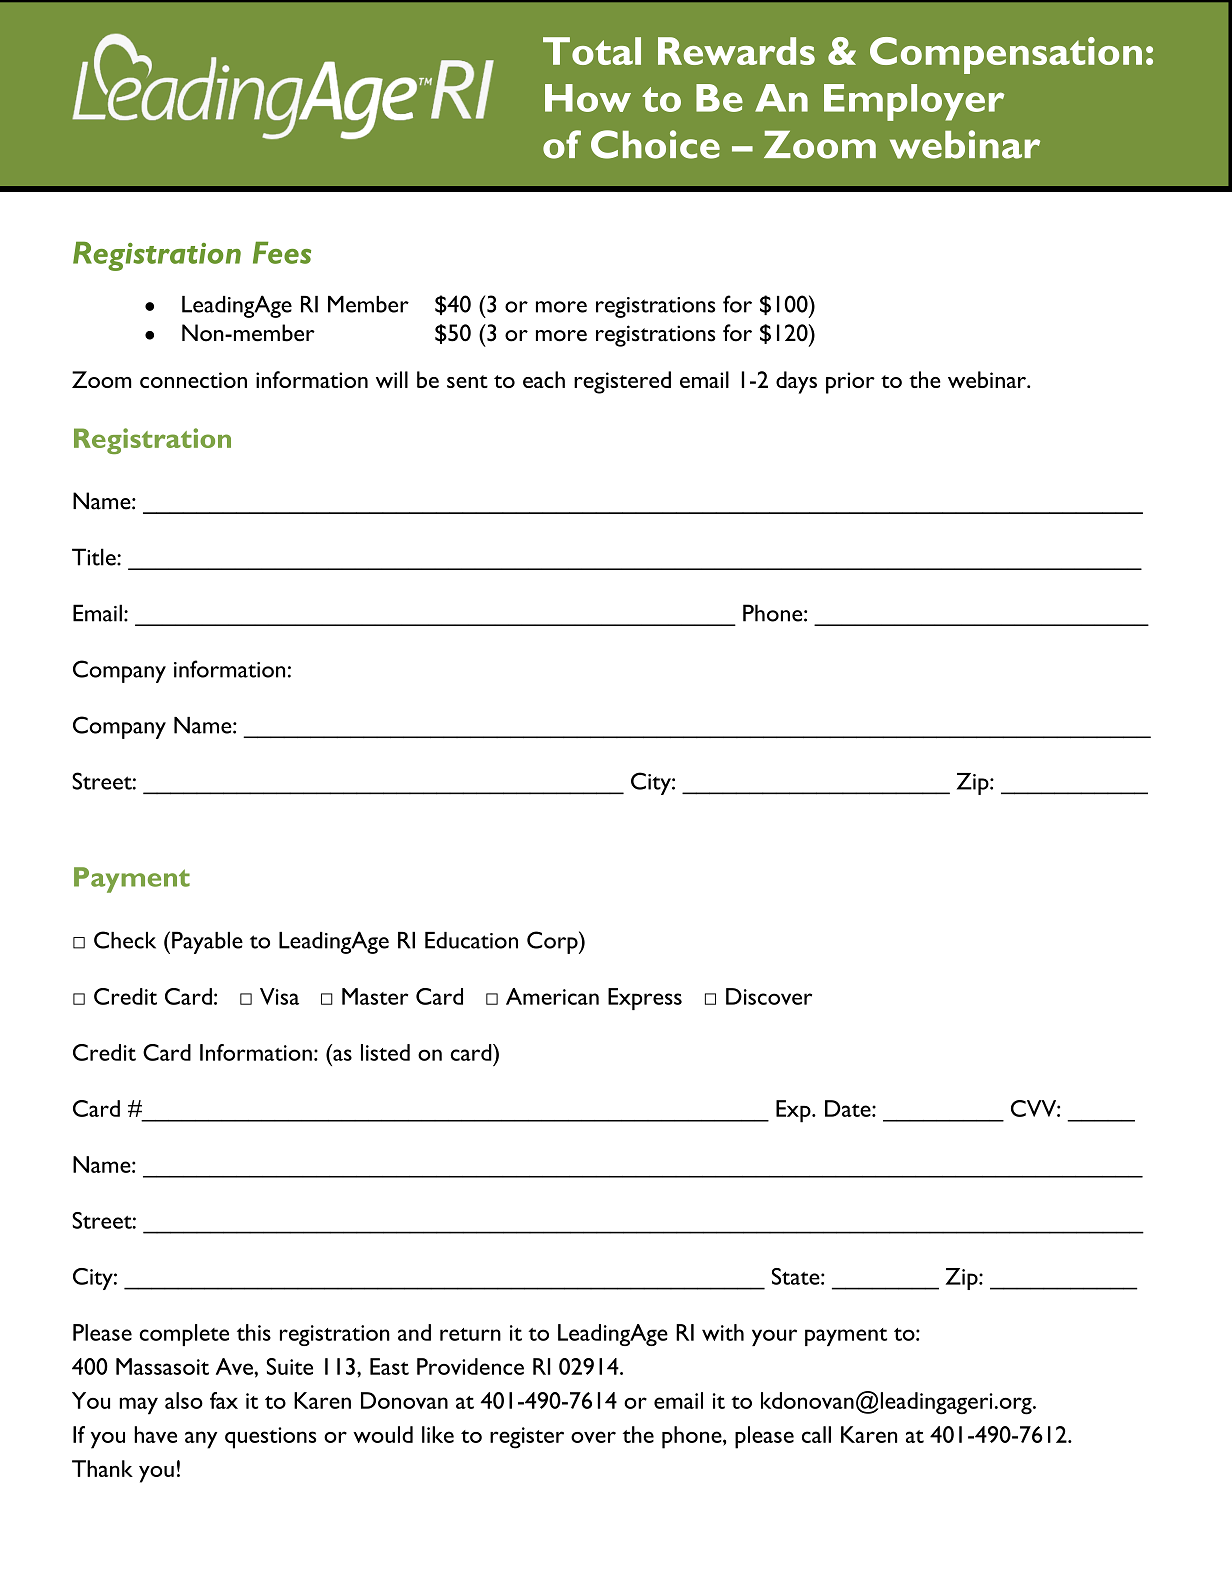 The height and width of the screenshot is (1594, 1232). Describe the element at coordinates (282, 252) in the screenshot. I see `Fees` at that location.
